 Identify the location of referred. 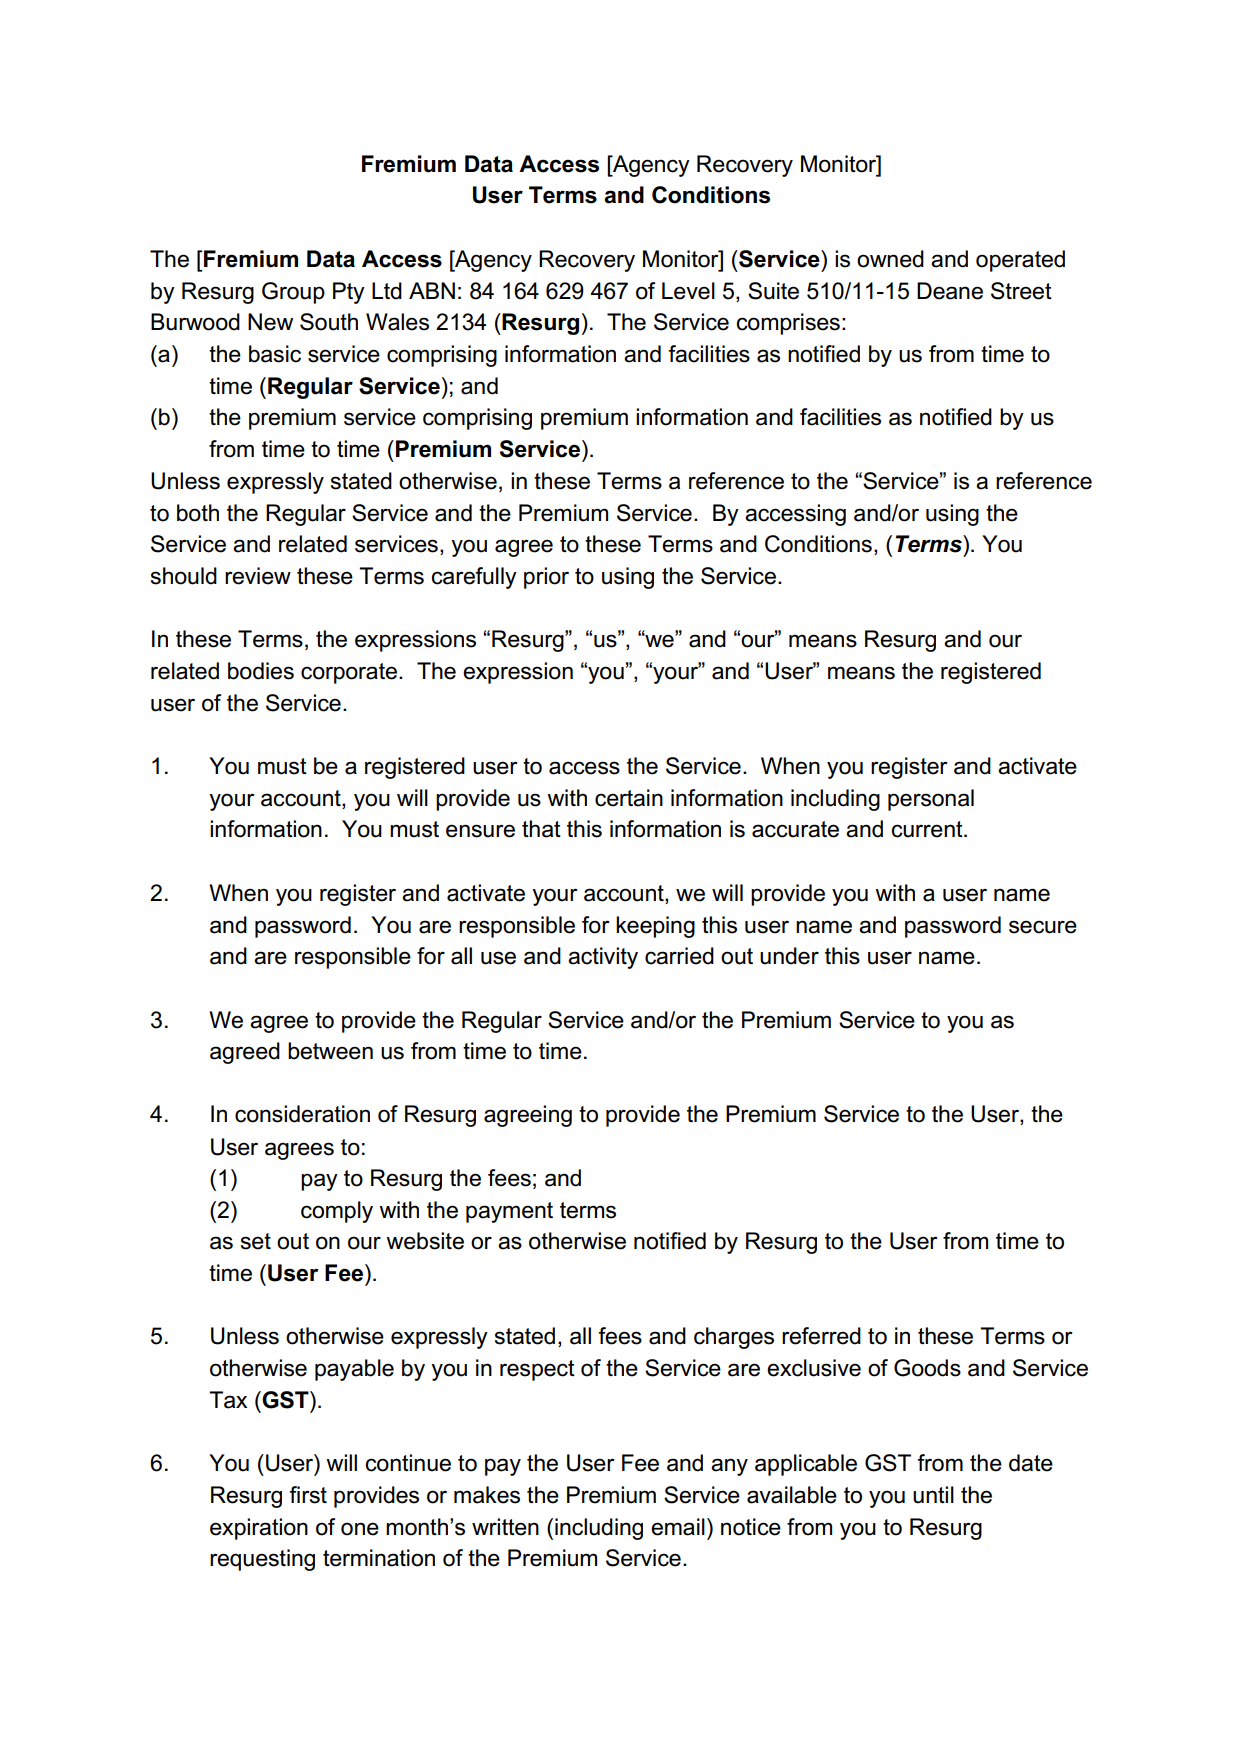
(821, 1336).
